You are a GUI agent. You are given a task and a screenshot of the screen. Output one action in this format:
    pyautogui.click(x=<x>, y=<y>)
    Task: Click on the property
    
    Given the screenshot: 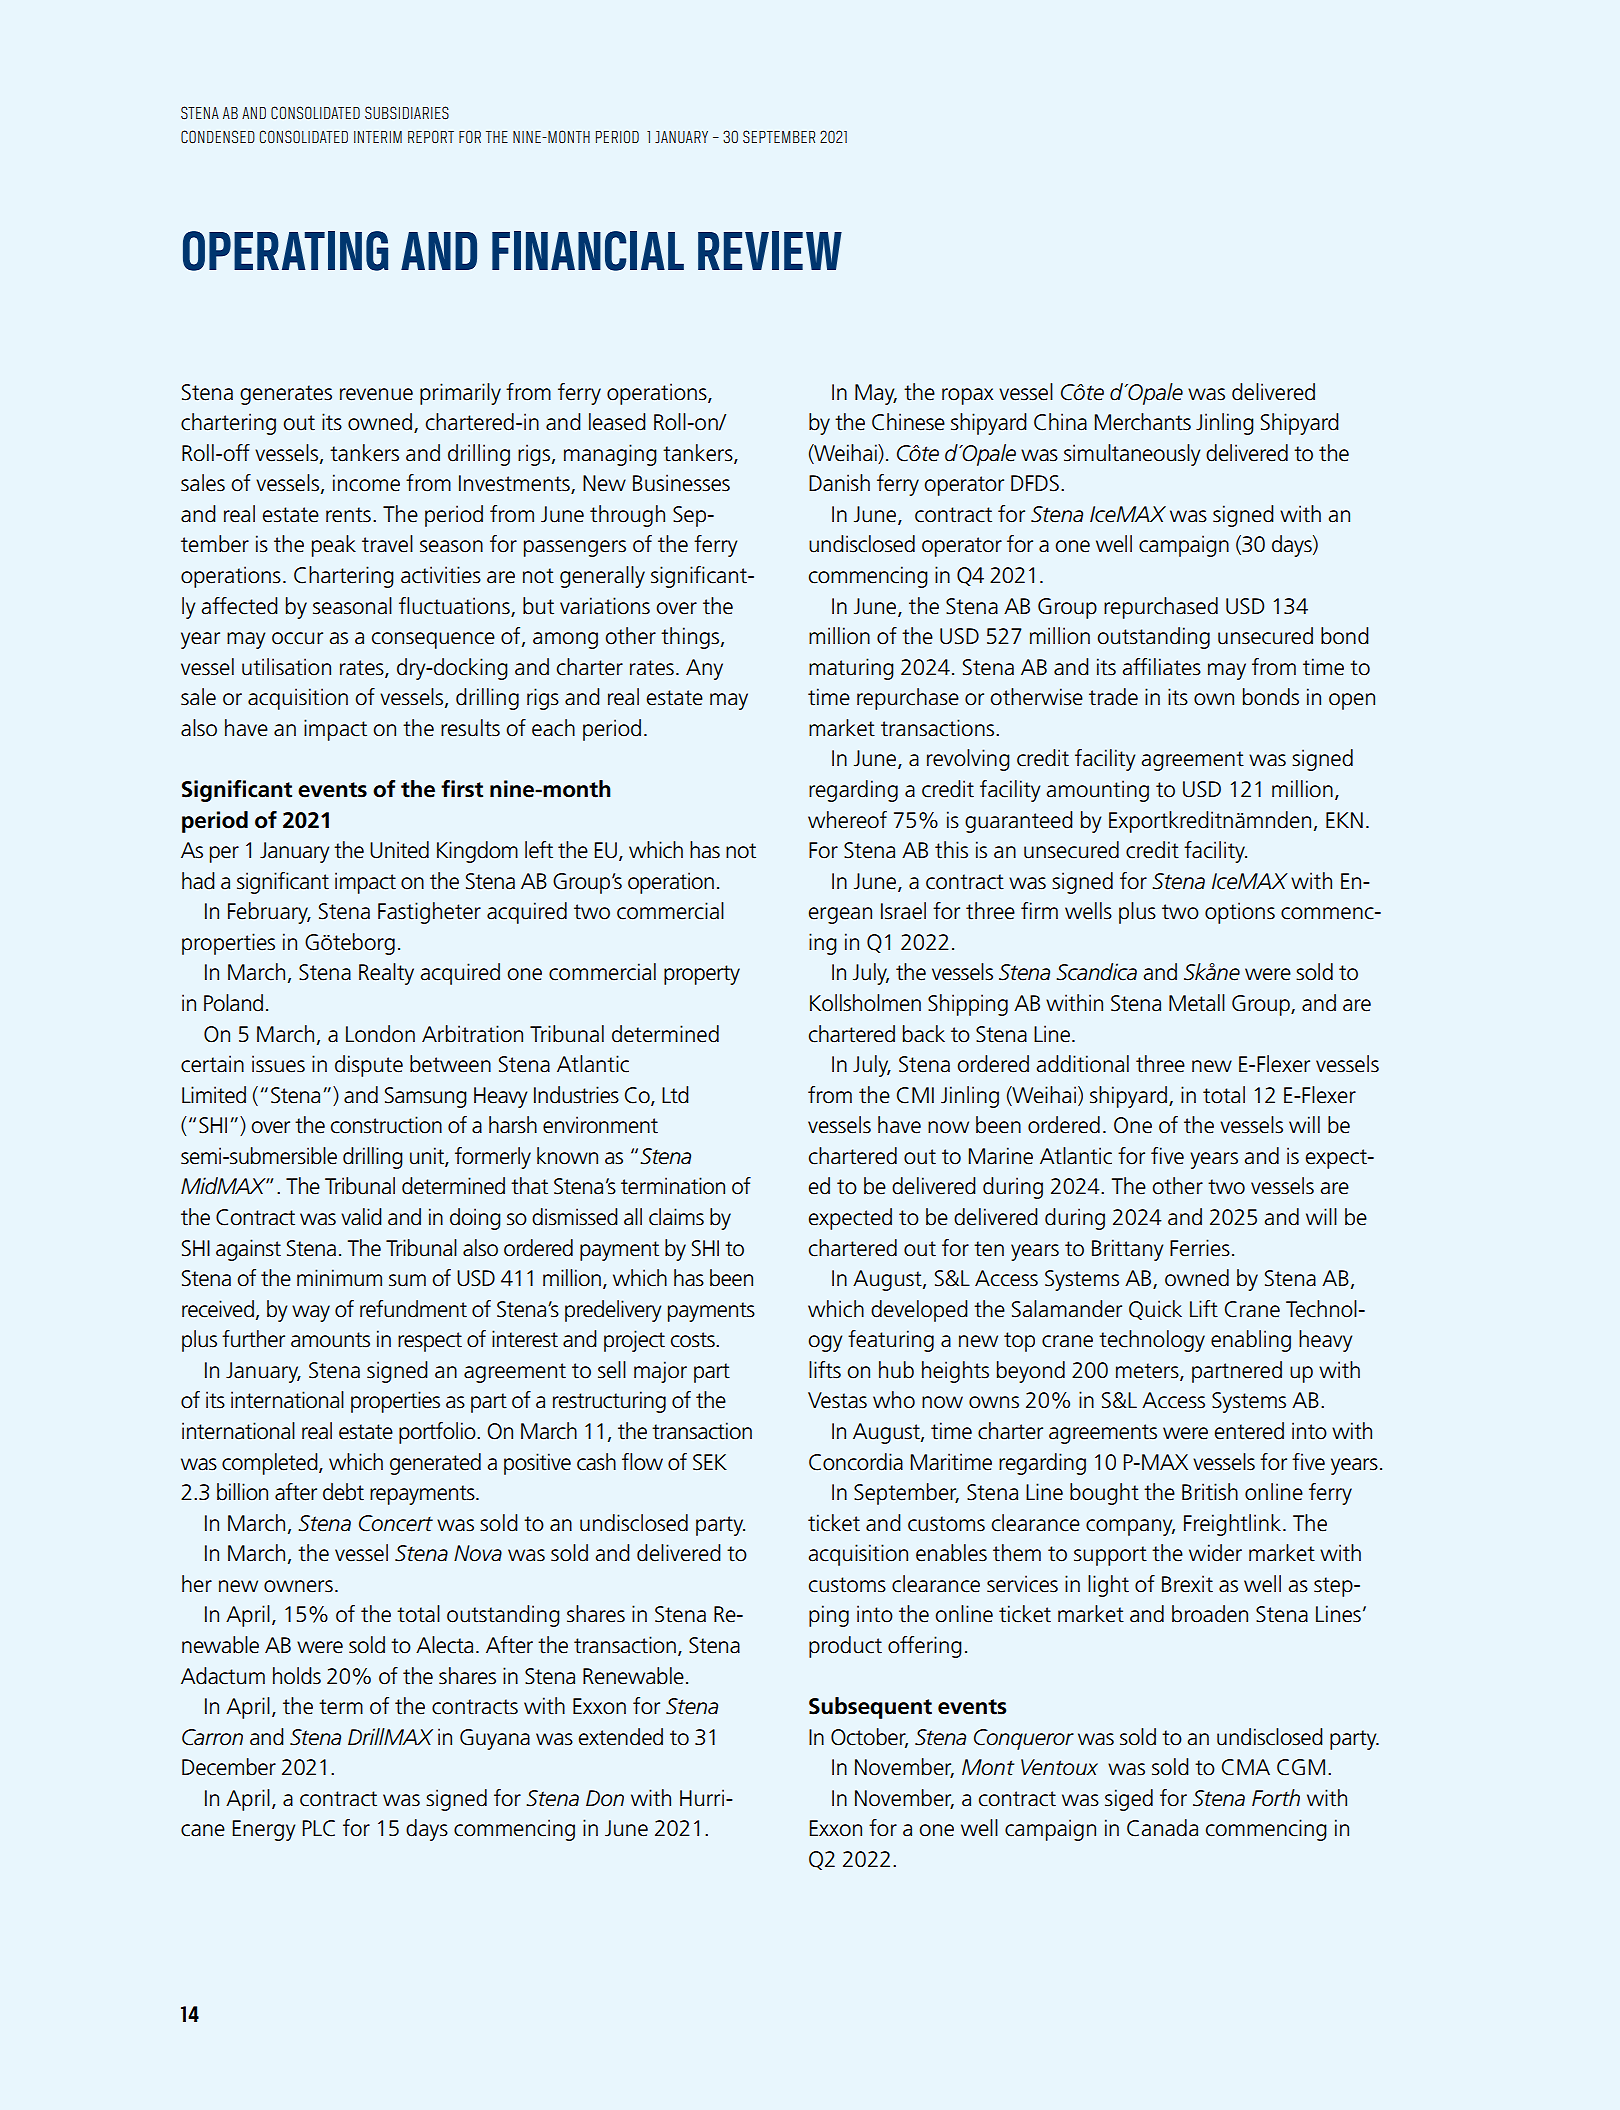 What is the action you would take?
    pyautogui.click(x=702, y=975)
